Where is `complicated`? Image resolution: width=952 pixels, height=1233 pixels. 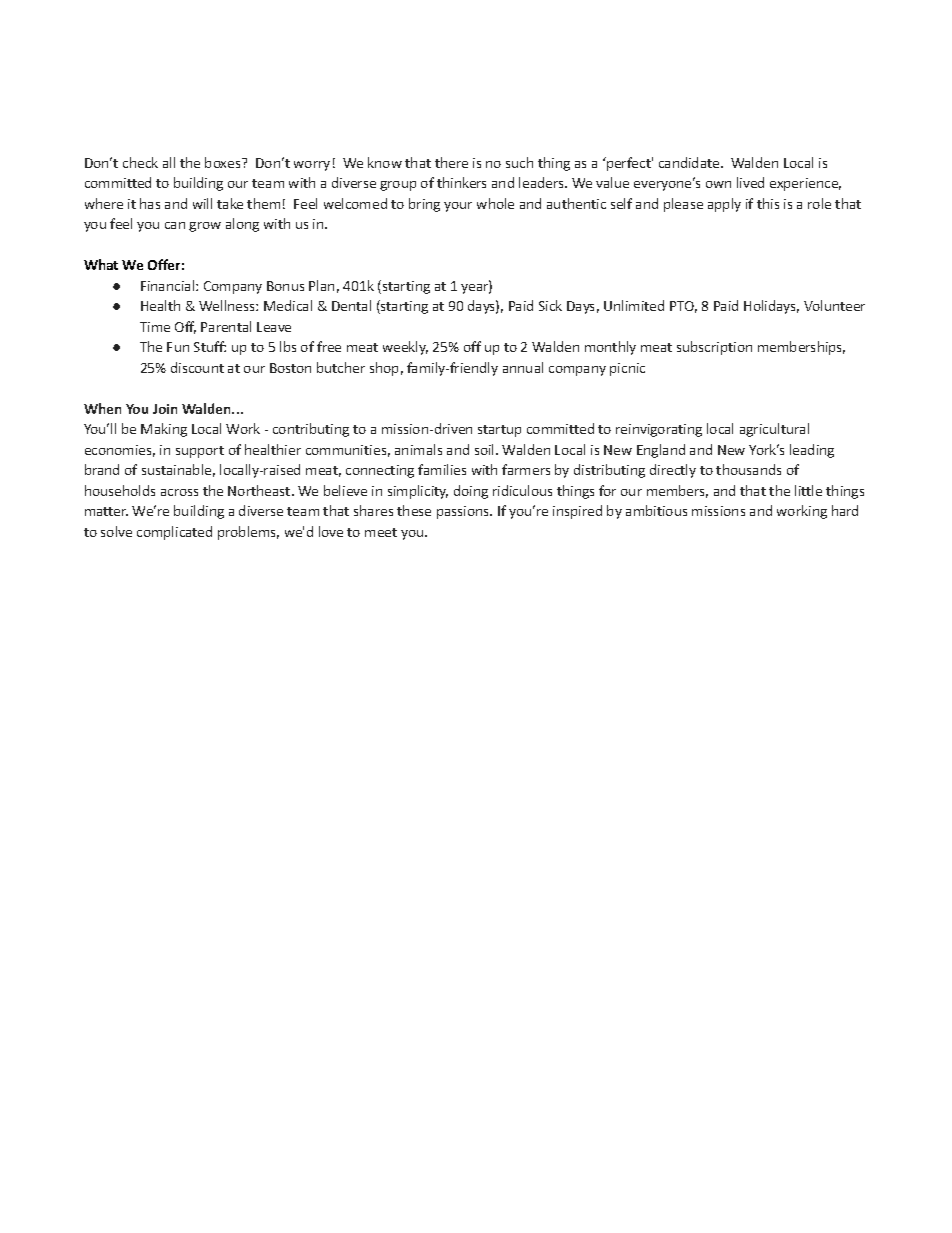
complicated is located at coordinates (174, 533).
